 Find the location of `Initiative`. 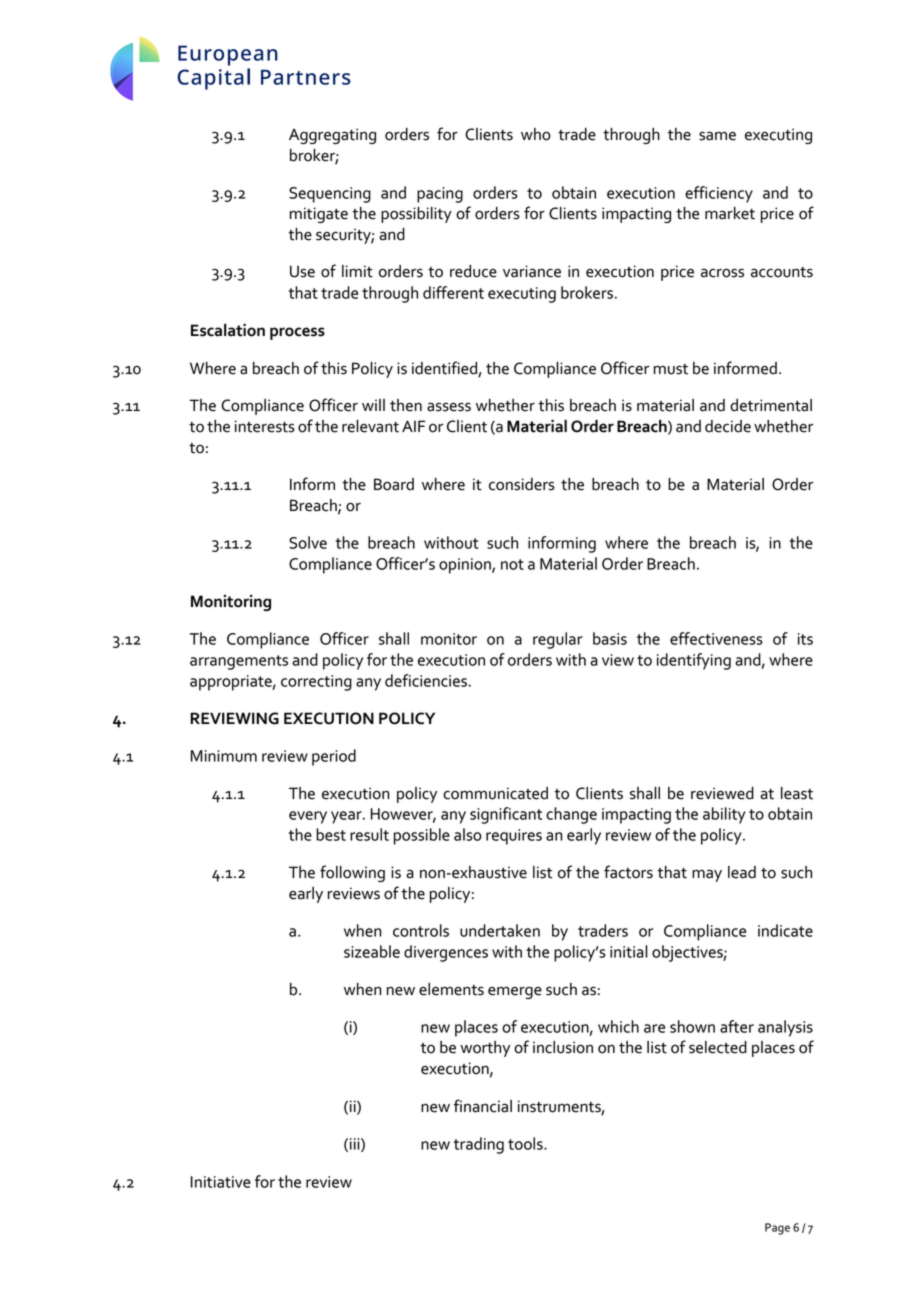

Initiative is located at coordinates (221, 1182).
